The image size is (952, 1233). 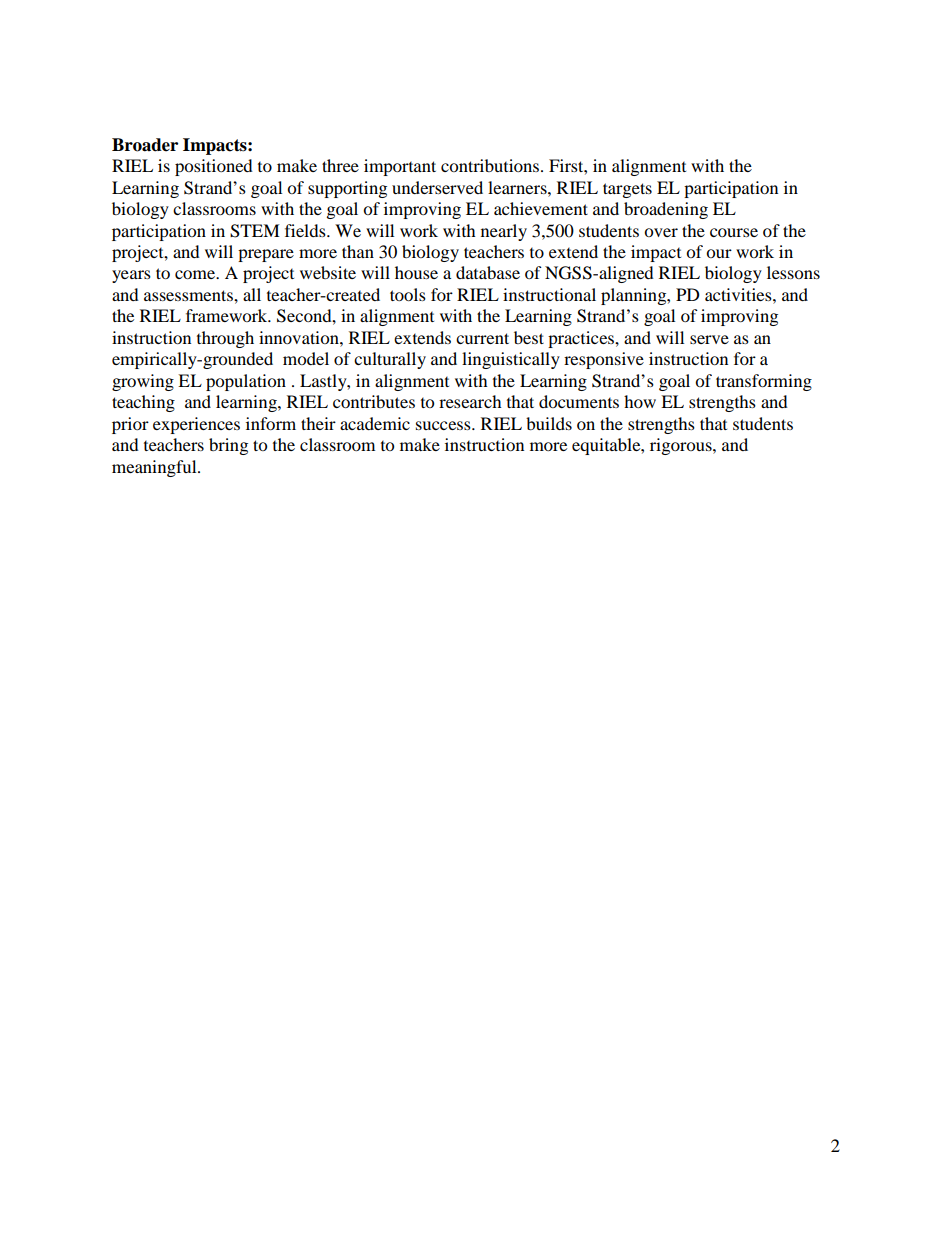 I want to click on bring, so click(x=228, y=446).
